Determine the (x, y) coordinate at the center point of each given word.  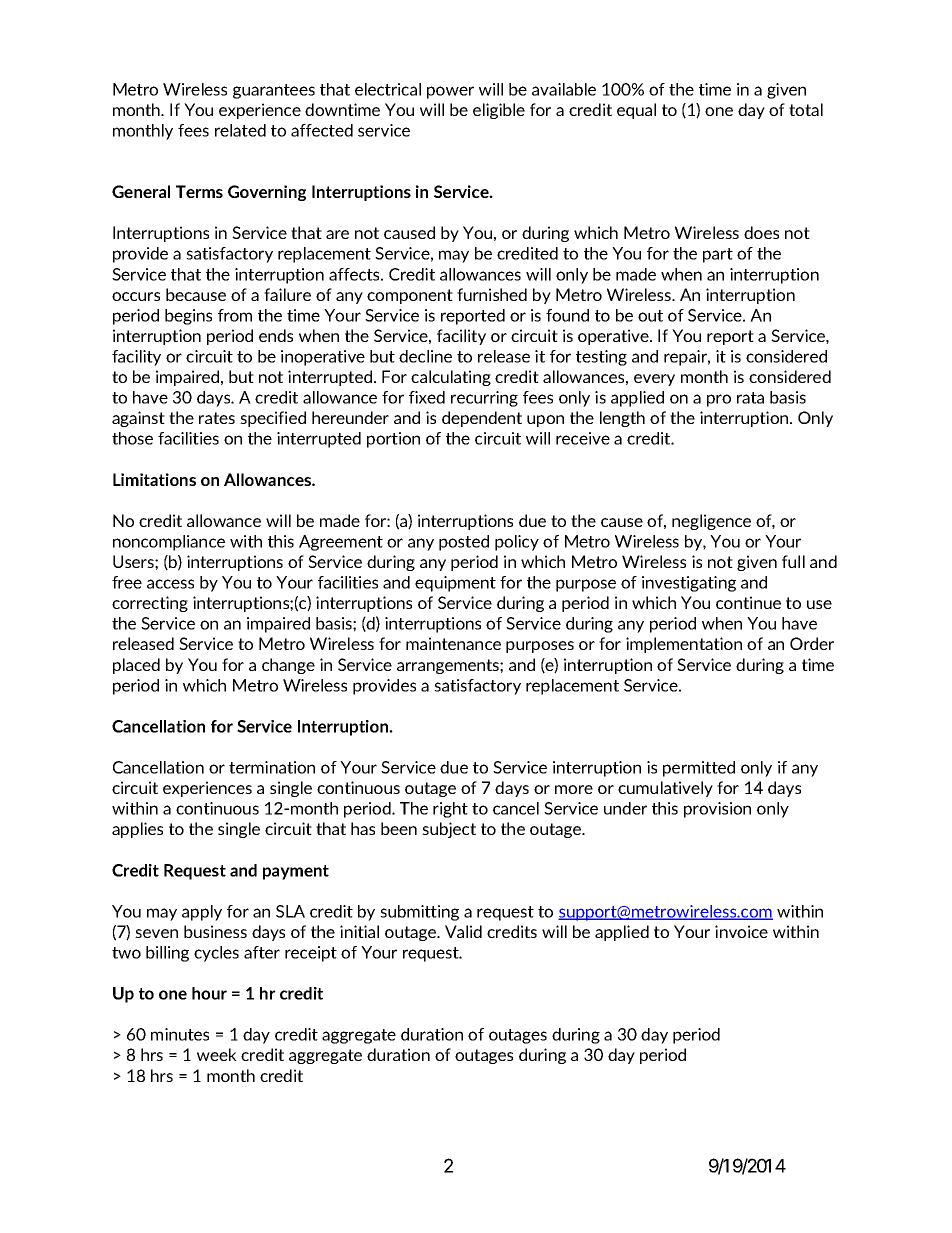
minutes (180, 1034)
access (170, 584)
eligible (499, 111)
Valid (463, 931)
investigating (689, 584)
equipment (455, 584)
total (806, 109)
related (240, 130)
